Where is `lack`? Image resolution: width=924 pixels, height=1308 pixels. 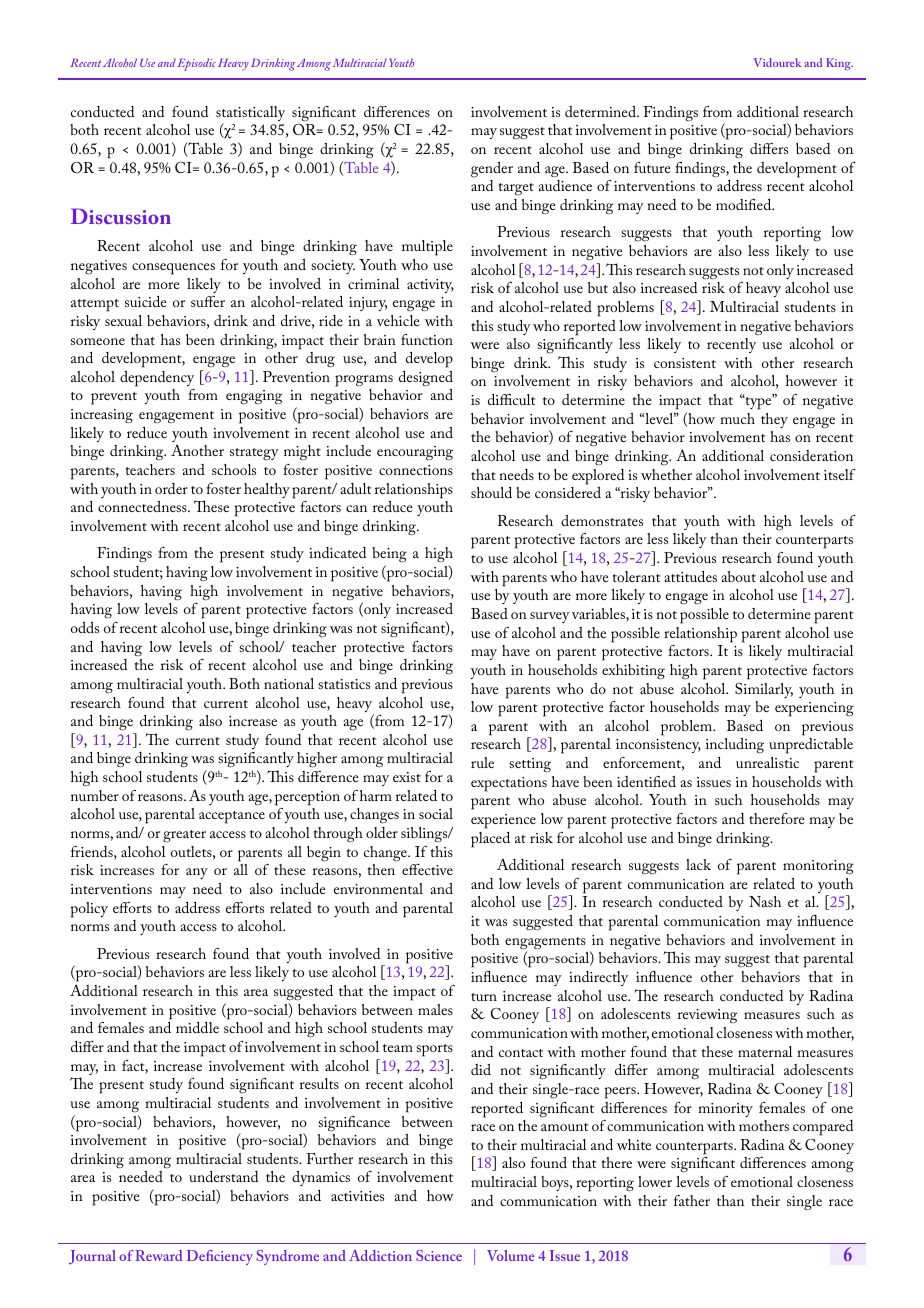
lack is located at coordinates (698, 864).
